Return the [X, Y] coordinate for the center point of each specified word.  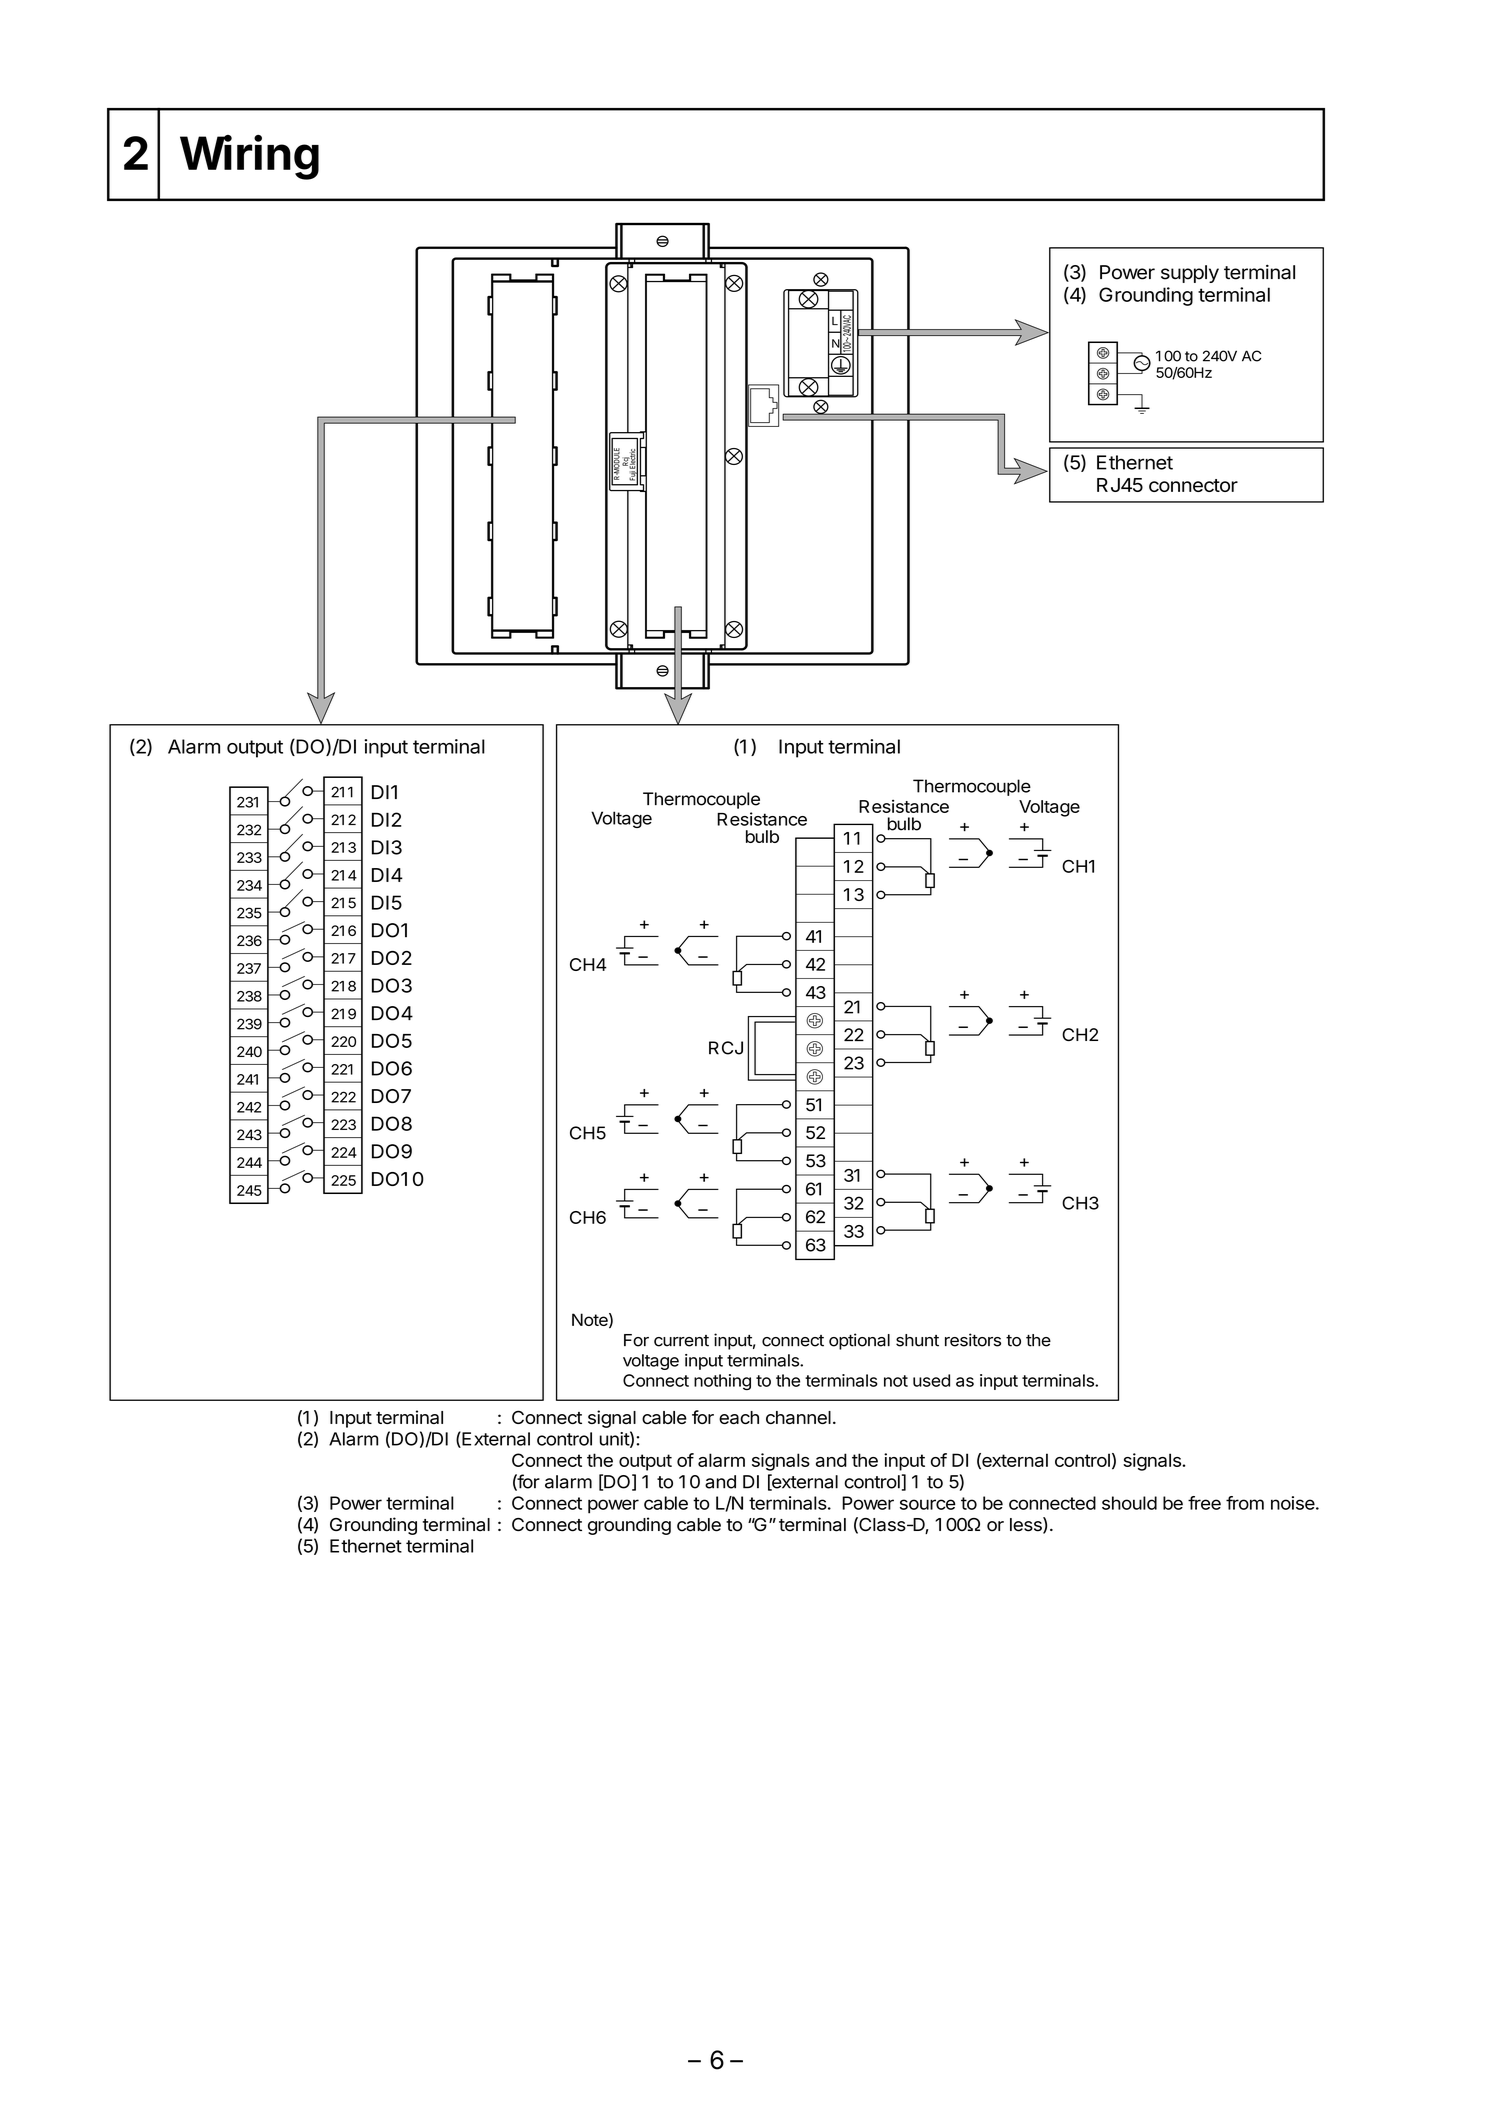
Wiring [249, 157]
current [681, 1341]
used [931, 1380]
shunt [917, 1340]
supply [1190, 274]
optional [859, 1341]
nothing [722, 1382]
